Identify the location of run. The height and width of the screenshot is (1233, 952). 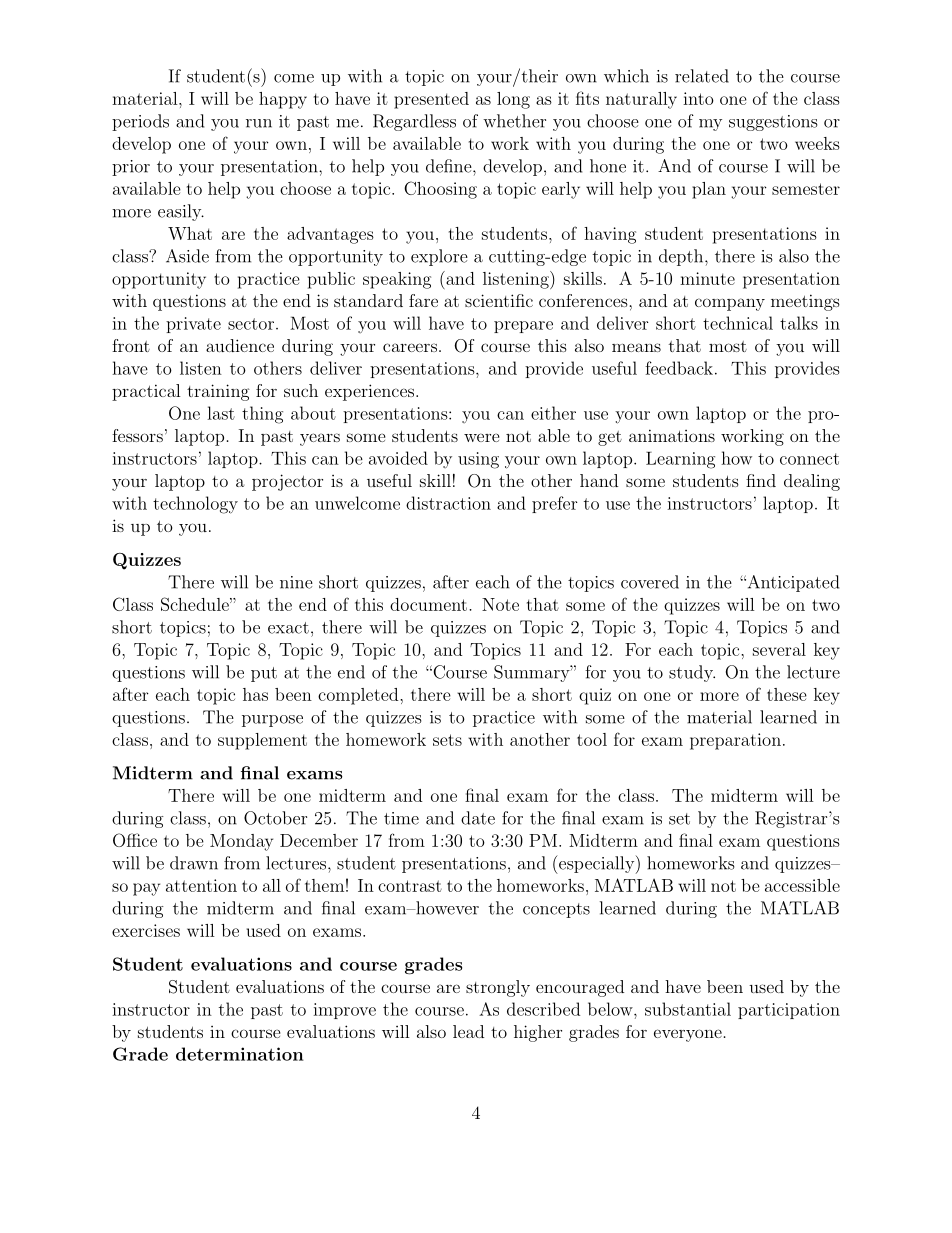
(259, 123).
